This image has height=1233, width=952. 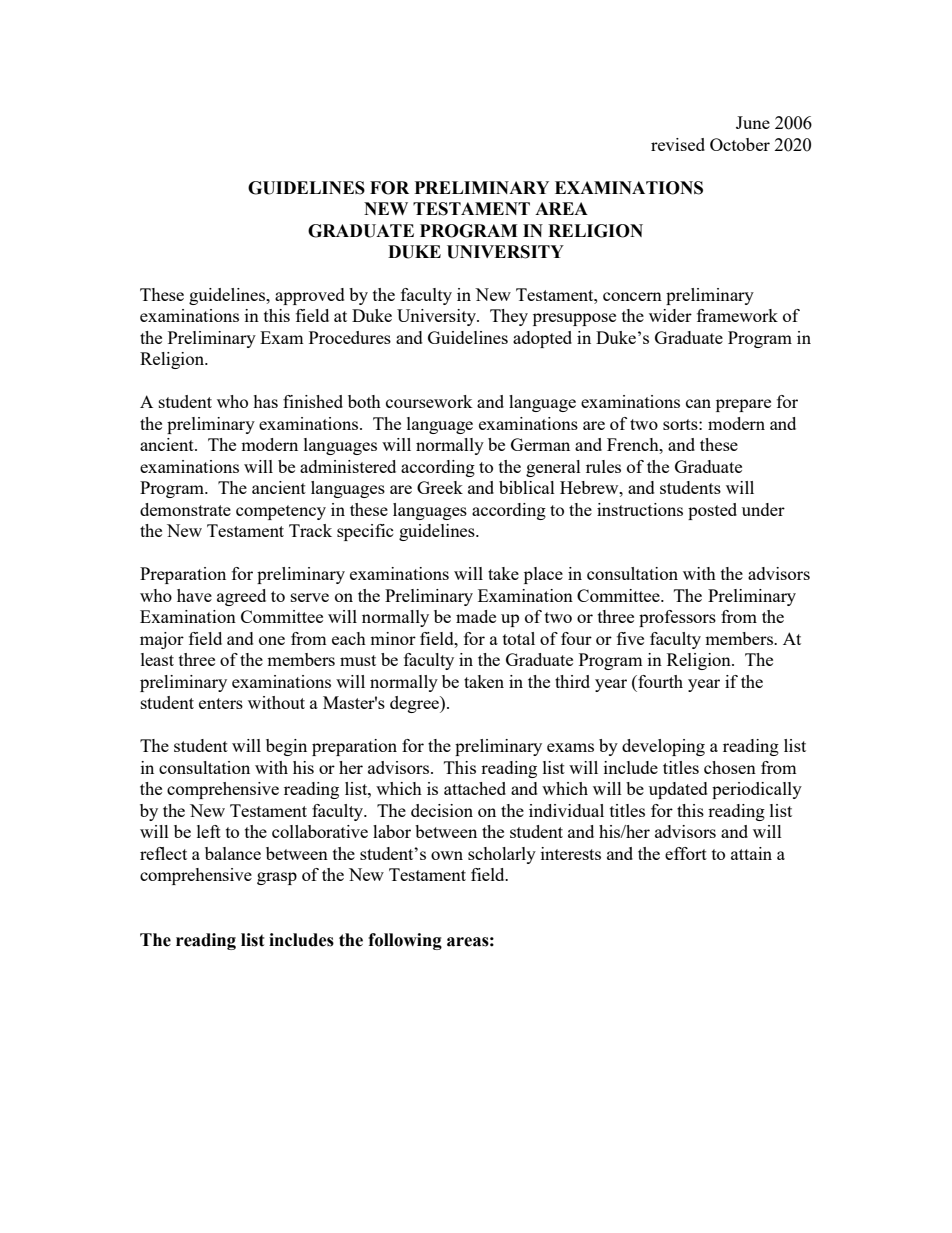 What do you see at coordinates (670, 315) in the image?
I see `wider` at bounding box center [670, 315].
